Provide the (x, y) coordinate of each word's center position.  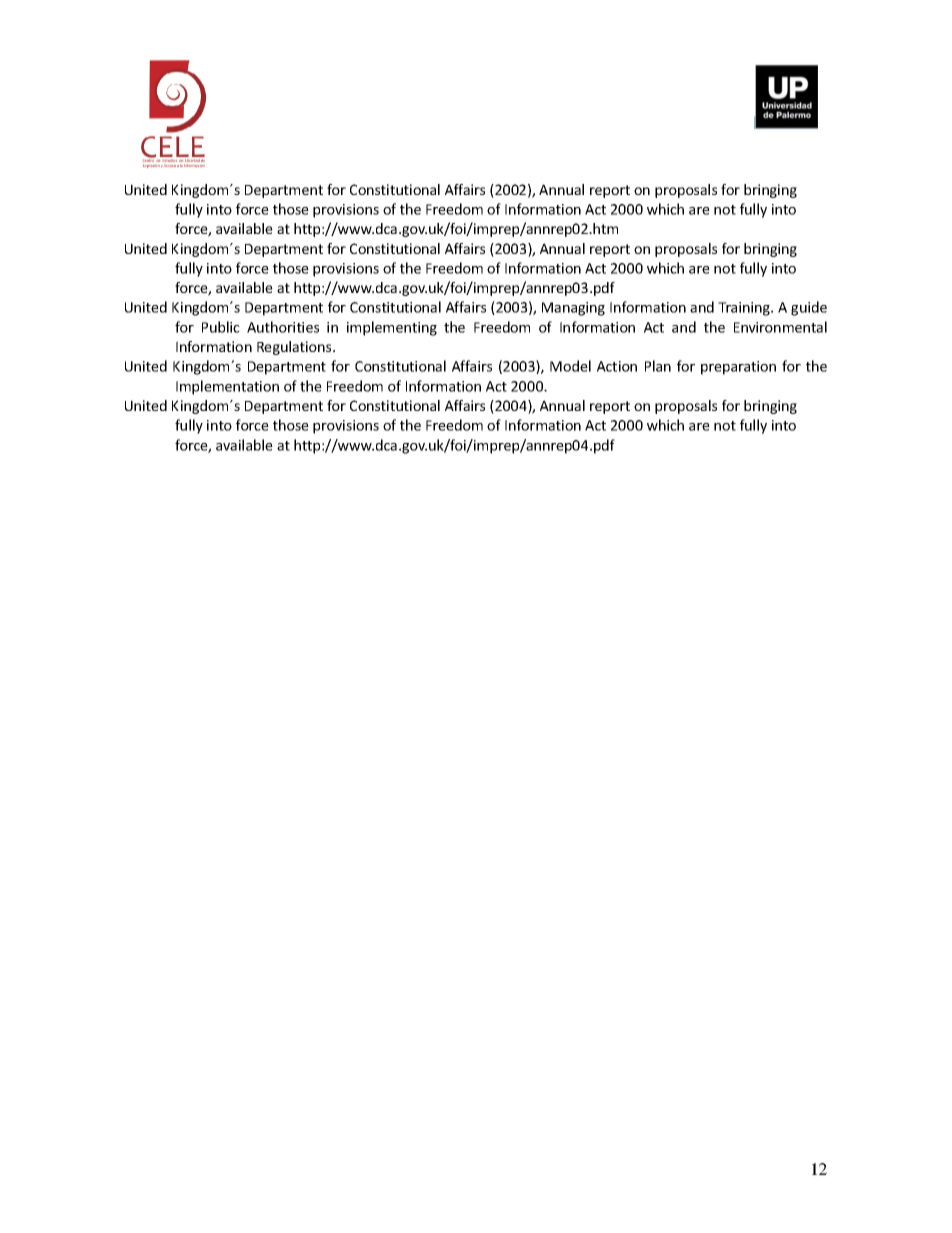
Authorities (283, 327)
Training (745, 309)
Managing (573, 309)
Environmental (780, 327)
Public (221, 327)
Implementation (227, 387)
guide (809, 308)
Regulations (295, 348)
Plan (658, 366)
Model (570, 366)
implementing (392, 328)
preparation (738, 368)
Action (617, 366)
